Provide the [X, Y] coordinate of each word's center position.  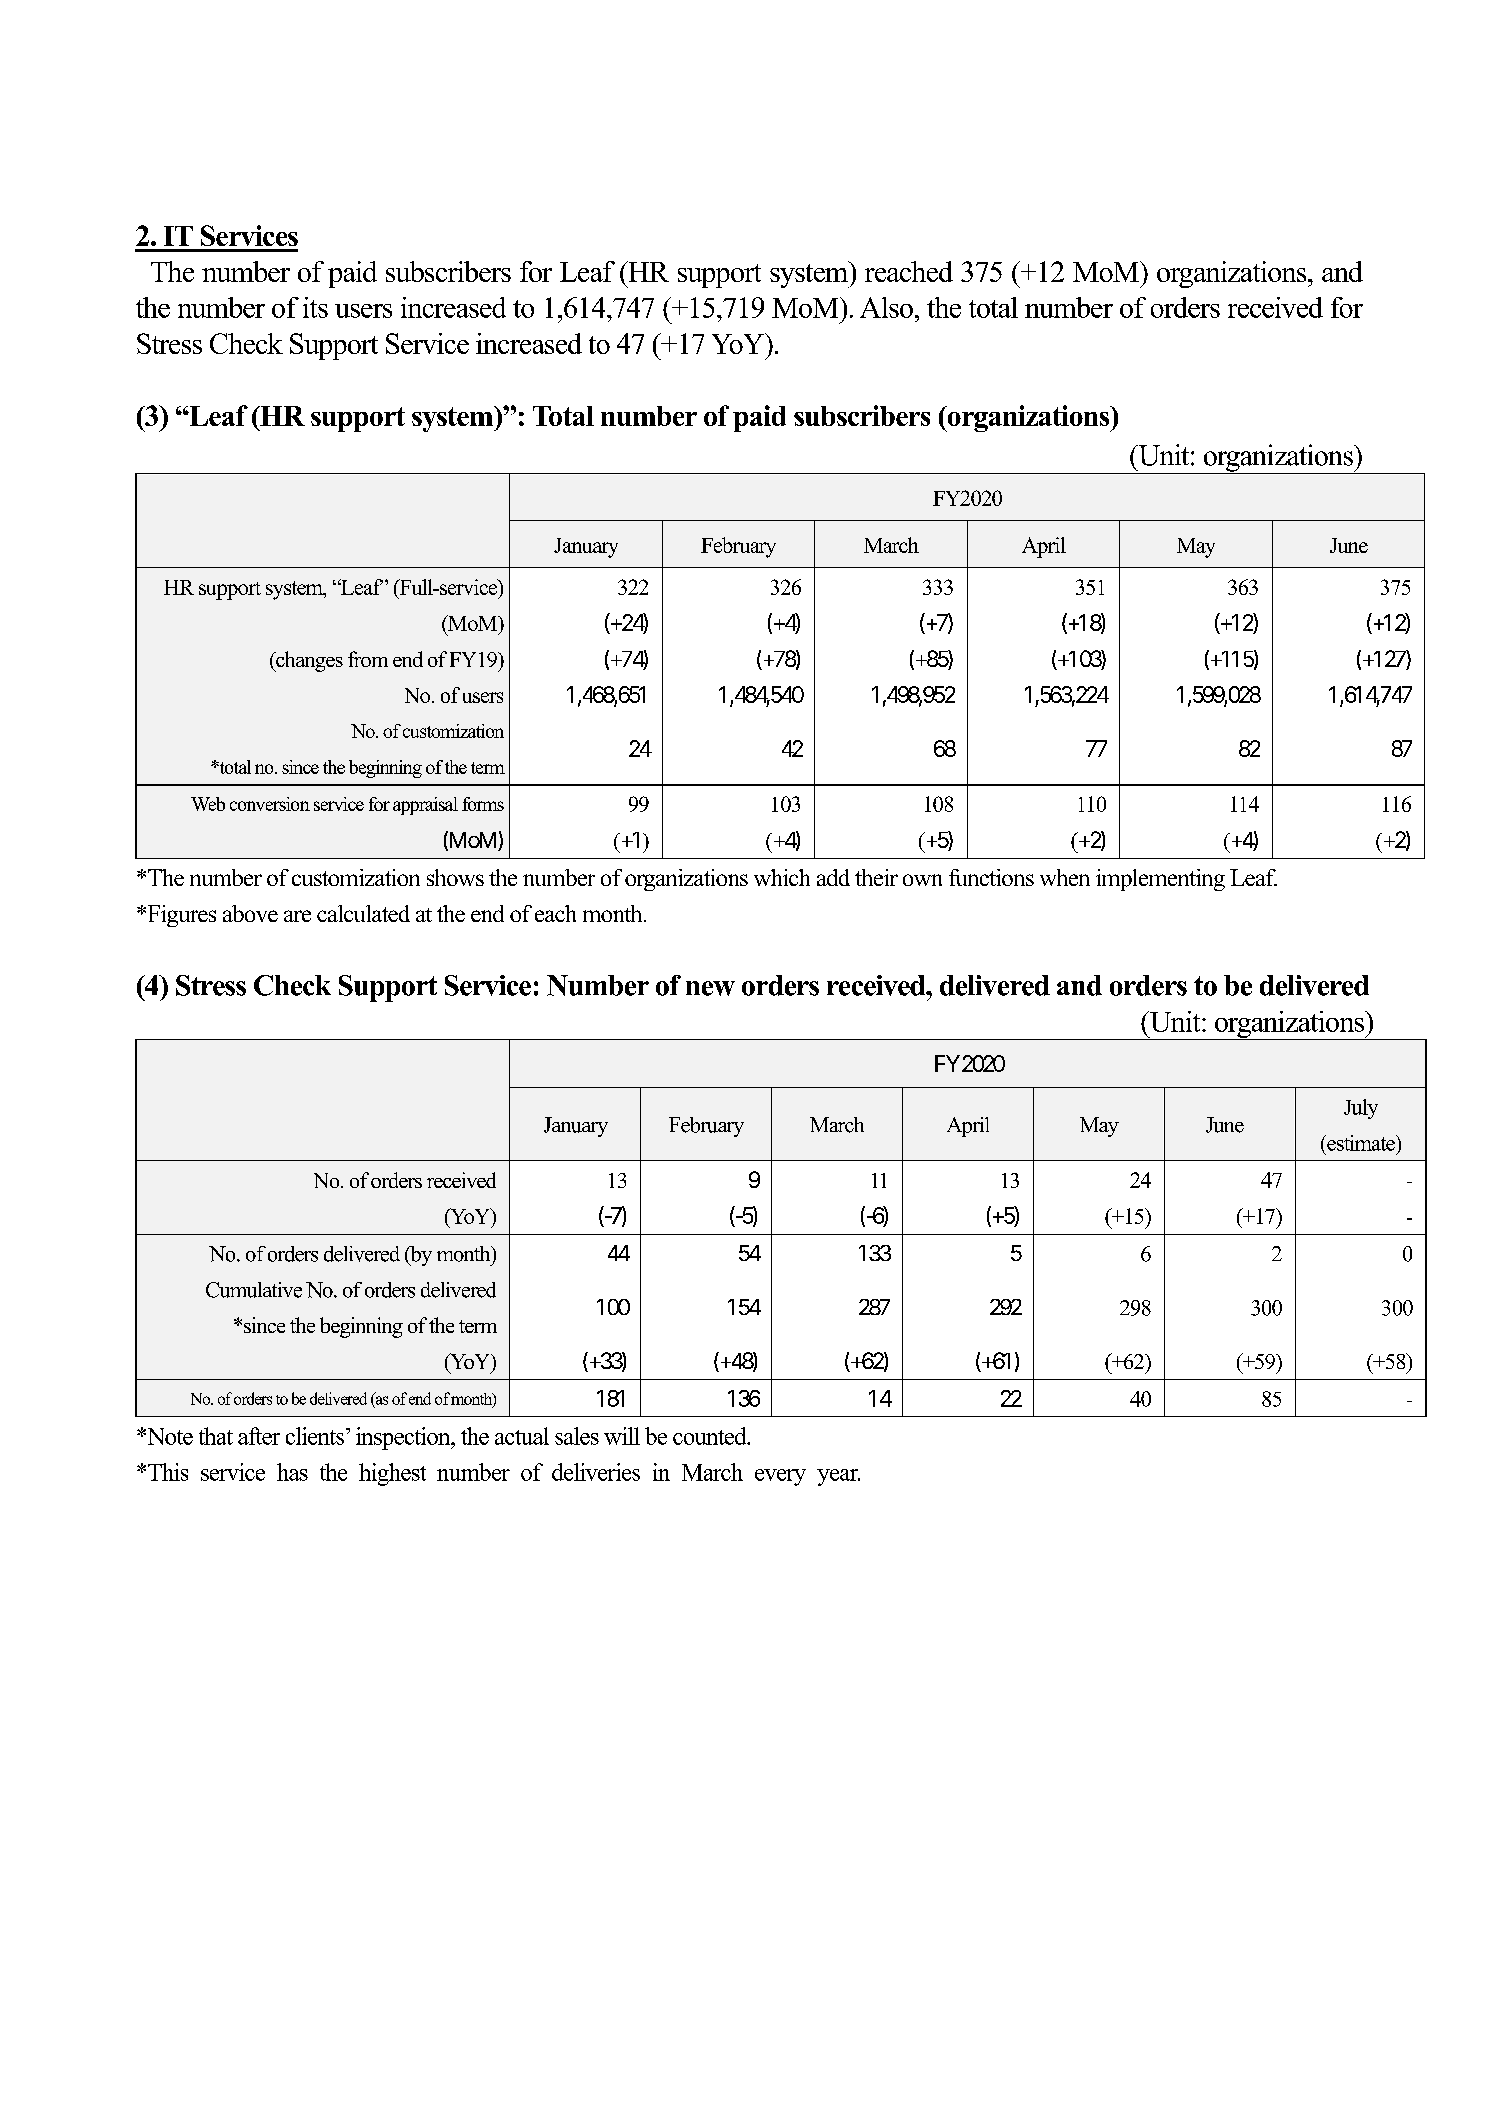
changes [308, 661]
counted [711, 1436]
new [710, 988]
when [1065, 877]
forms [483, 804]
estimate [1361, 1143]
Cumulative [254, 1290]
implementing [1160, 880]
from [368, 659]
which [782, 877]
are [297, 916]
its [315, 307]
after [259, 1436]
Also [886, 307]
